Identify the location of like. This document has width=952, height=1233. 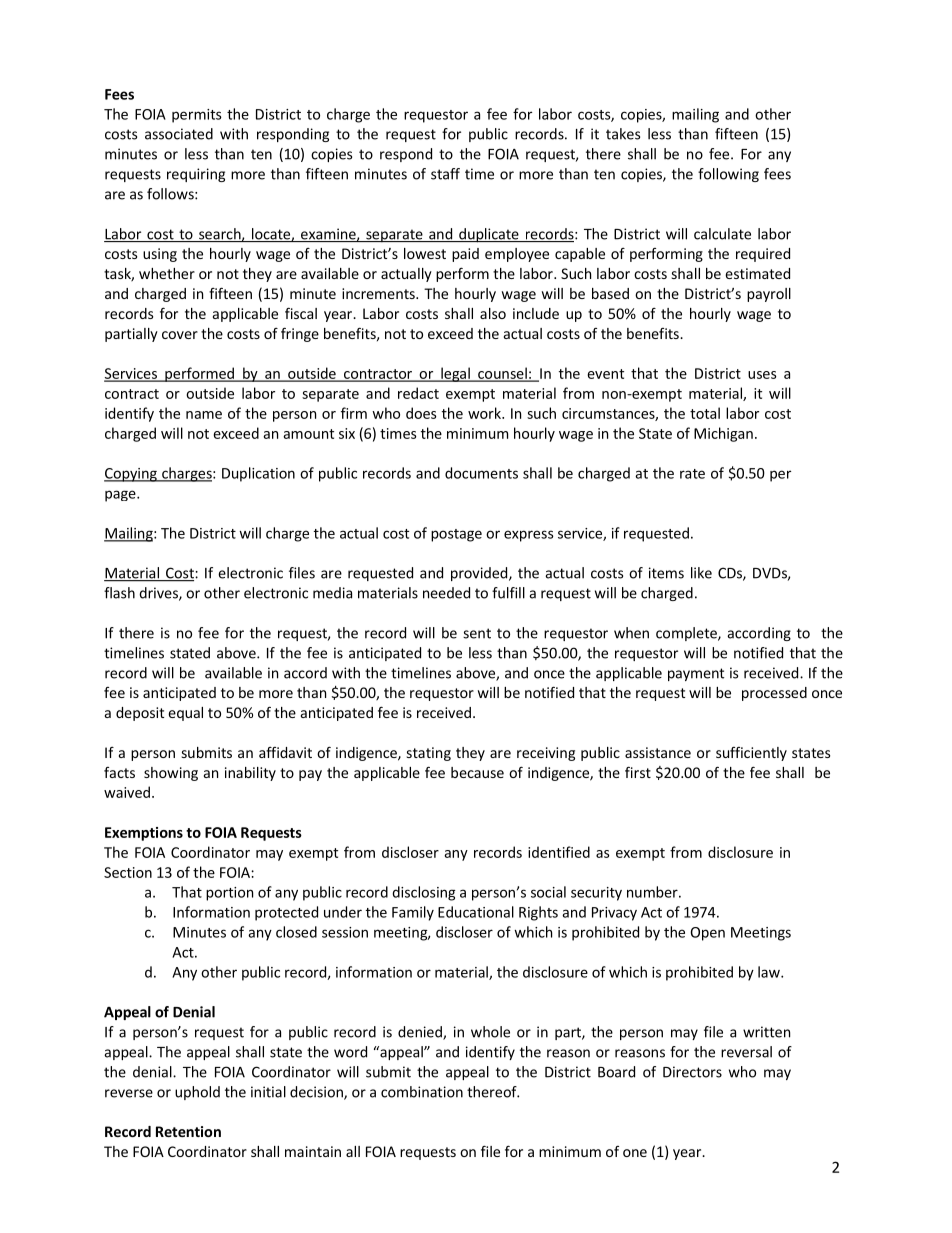
(701, 573).
